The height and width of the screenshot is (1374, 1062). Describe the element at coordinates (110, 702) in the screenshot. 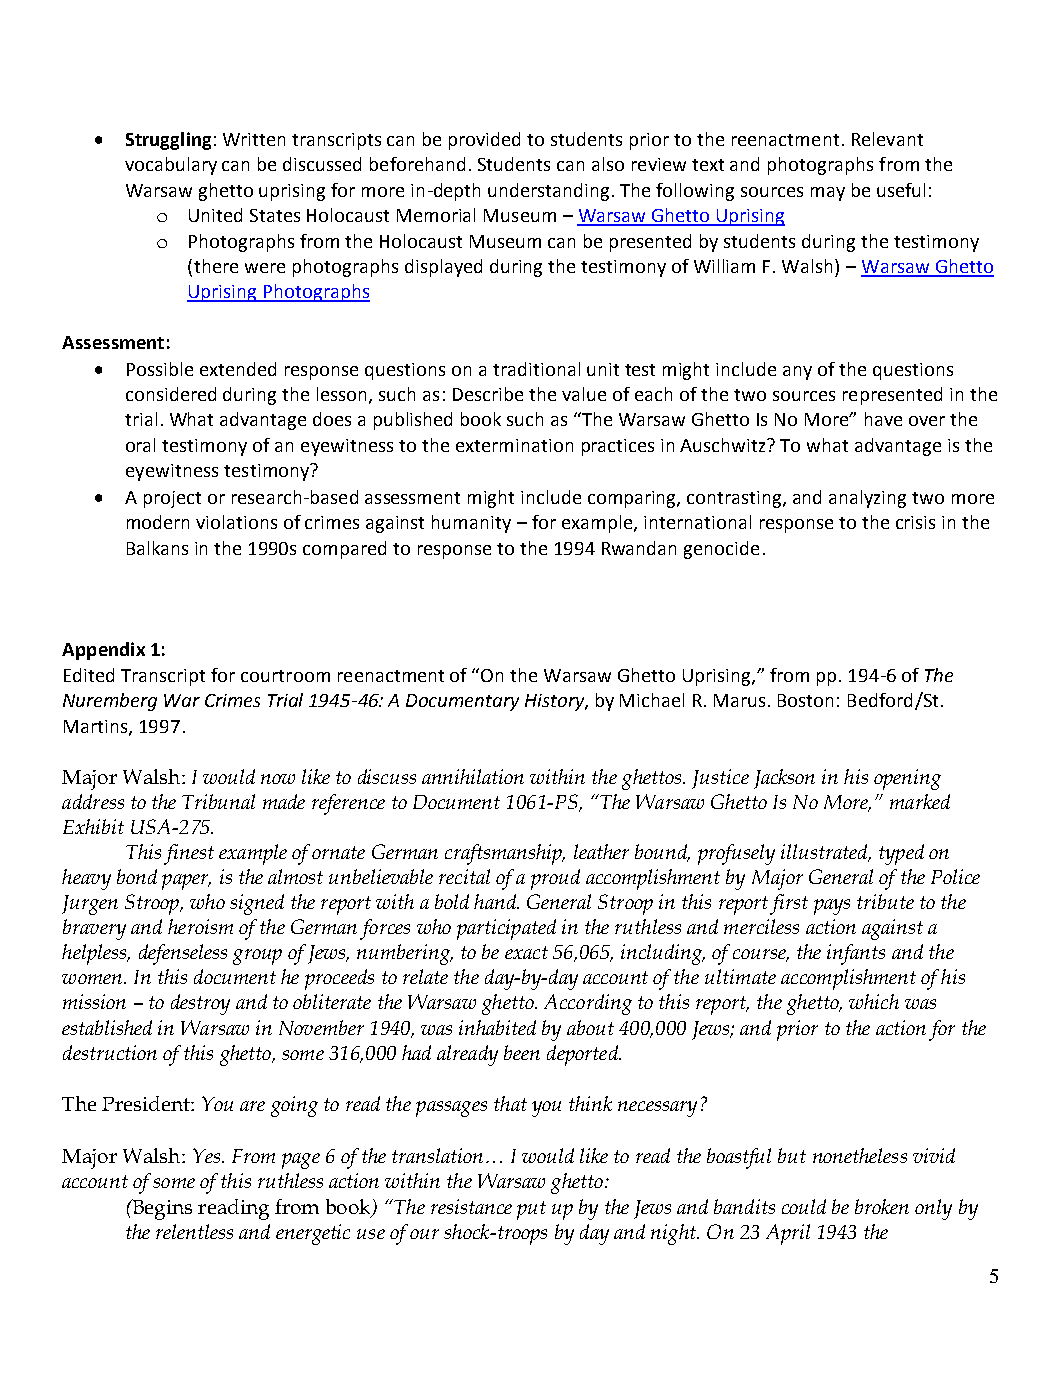

I see `Nuremberg` at that location.
